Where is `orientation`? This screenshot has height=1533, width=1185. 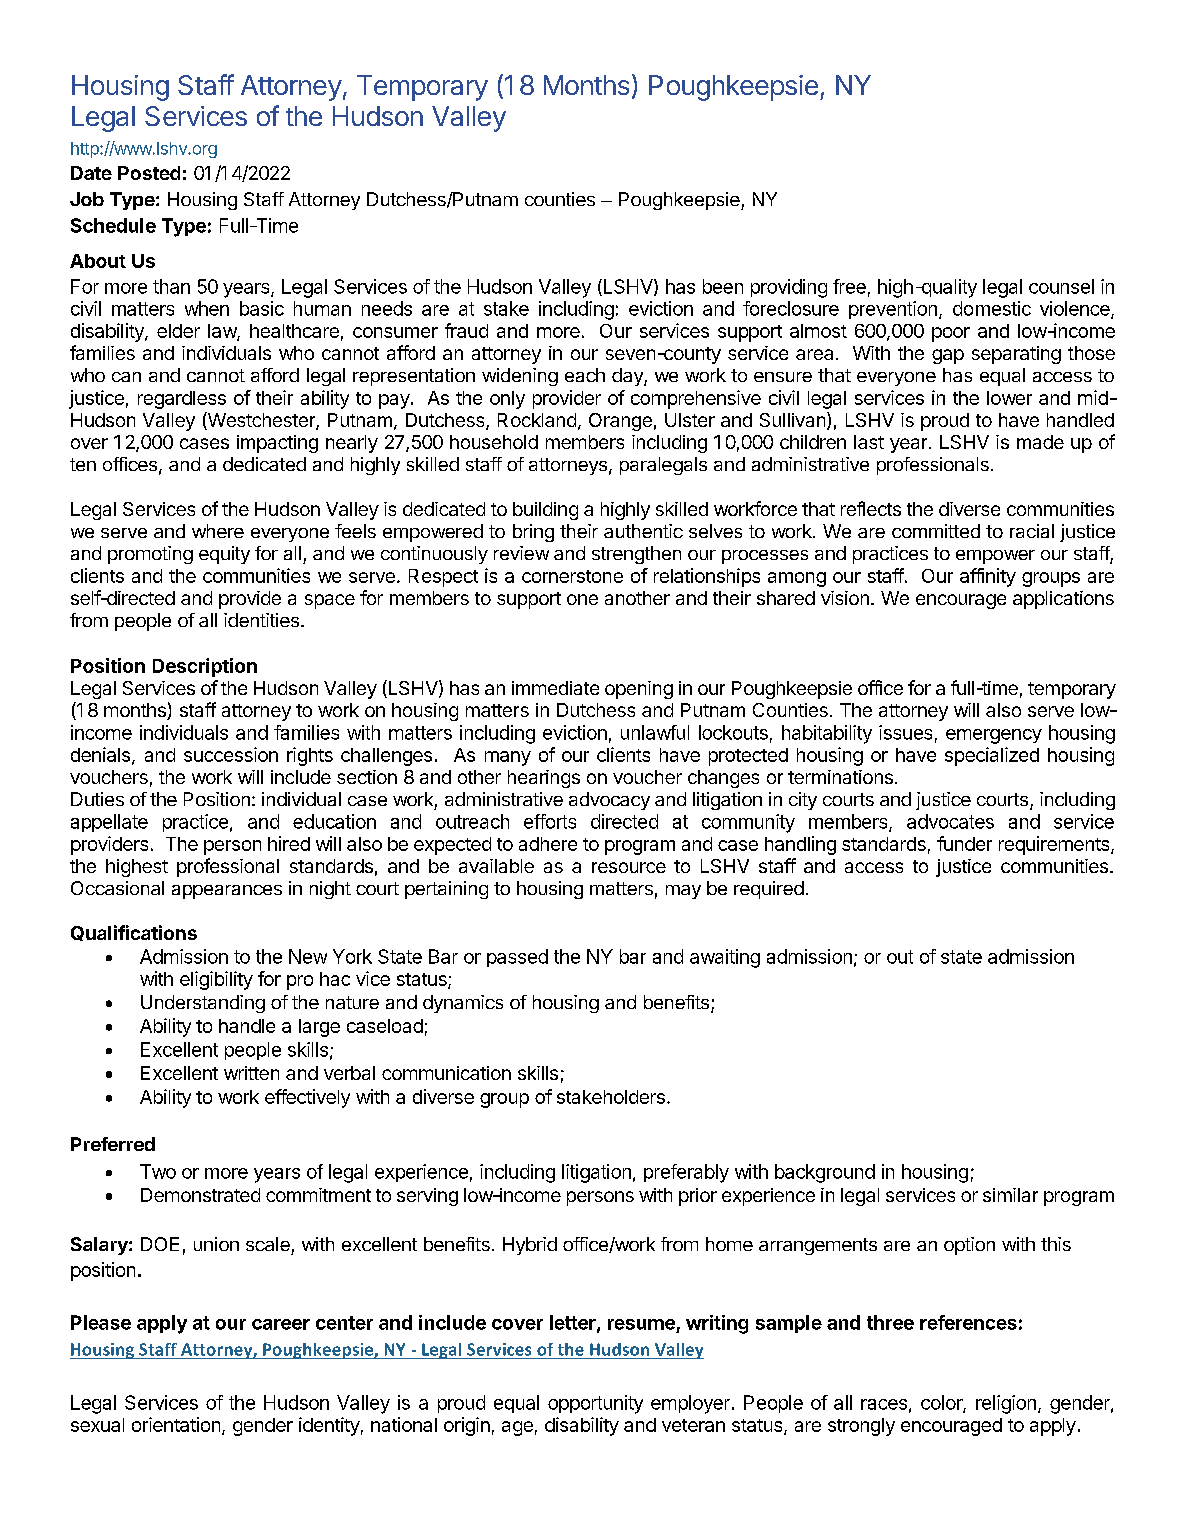
orientation is located at coordinates (176, 1424).
